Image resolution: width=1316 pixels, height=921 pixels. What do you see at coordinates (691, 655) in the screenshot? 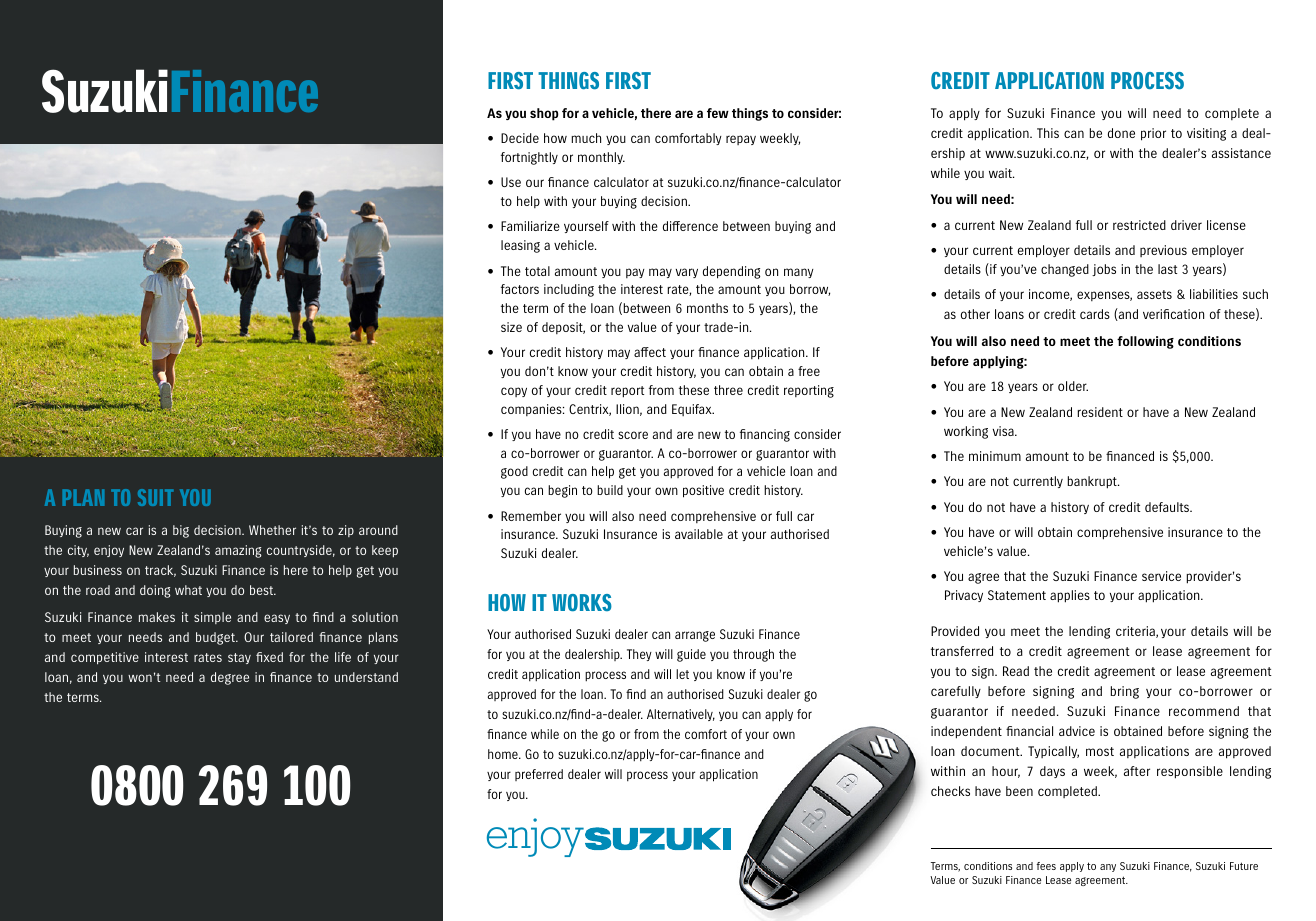
I see `guide` at bounding box center [691, 655].
